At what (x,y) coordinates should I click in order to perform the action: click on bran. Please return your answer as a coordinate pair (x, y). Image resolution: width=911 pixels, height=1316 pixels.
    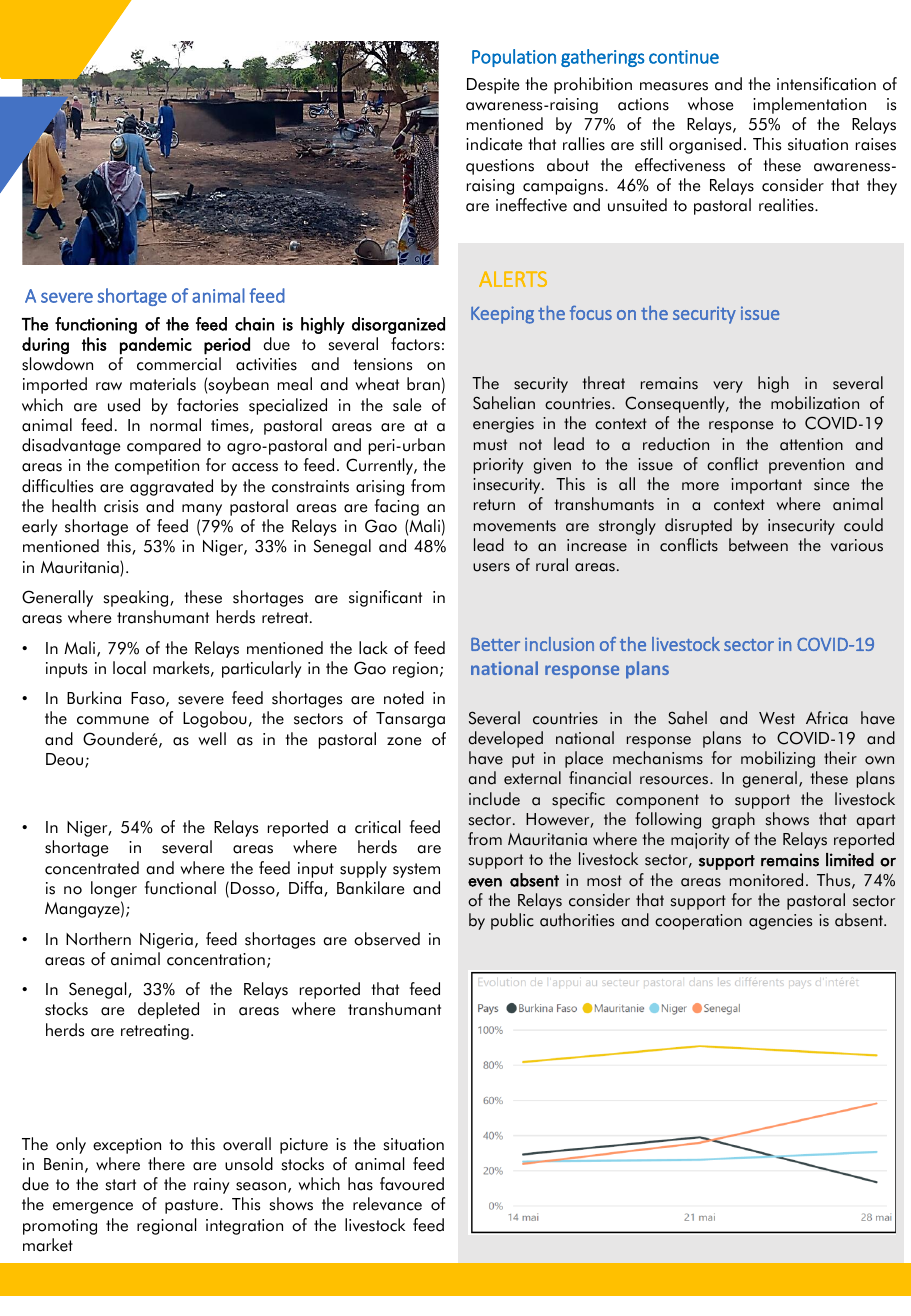
    Looking at the image, I should click on (423, 384).
